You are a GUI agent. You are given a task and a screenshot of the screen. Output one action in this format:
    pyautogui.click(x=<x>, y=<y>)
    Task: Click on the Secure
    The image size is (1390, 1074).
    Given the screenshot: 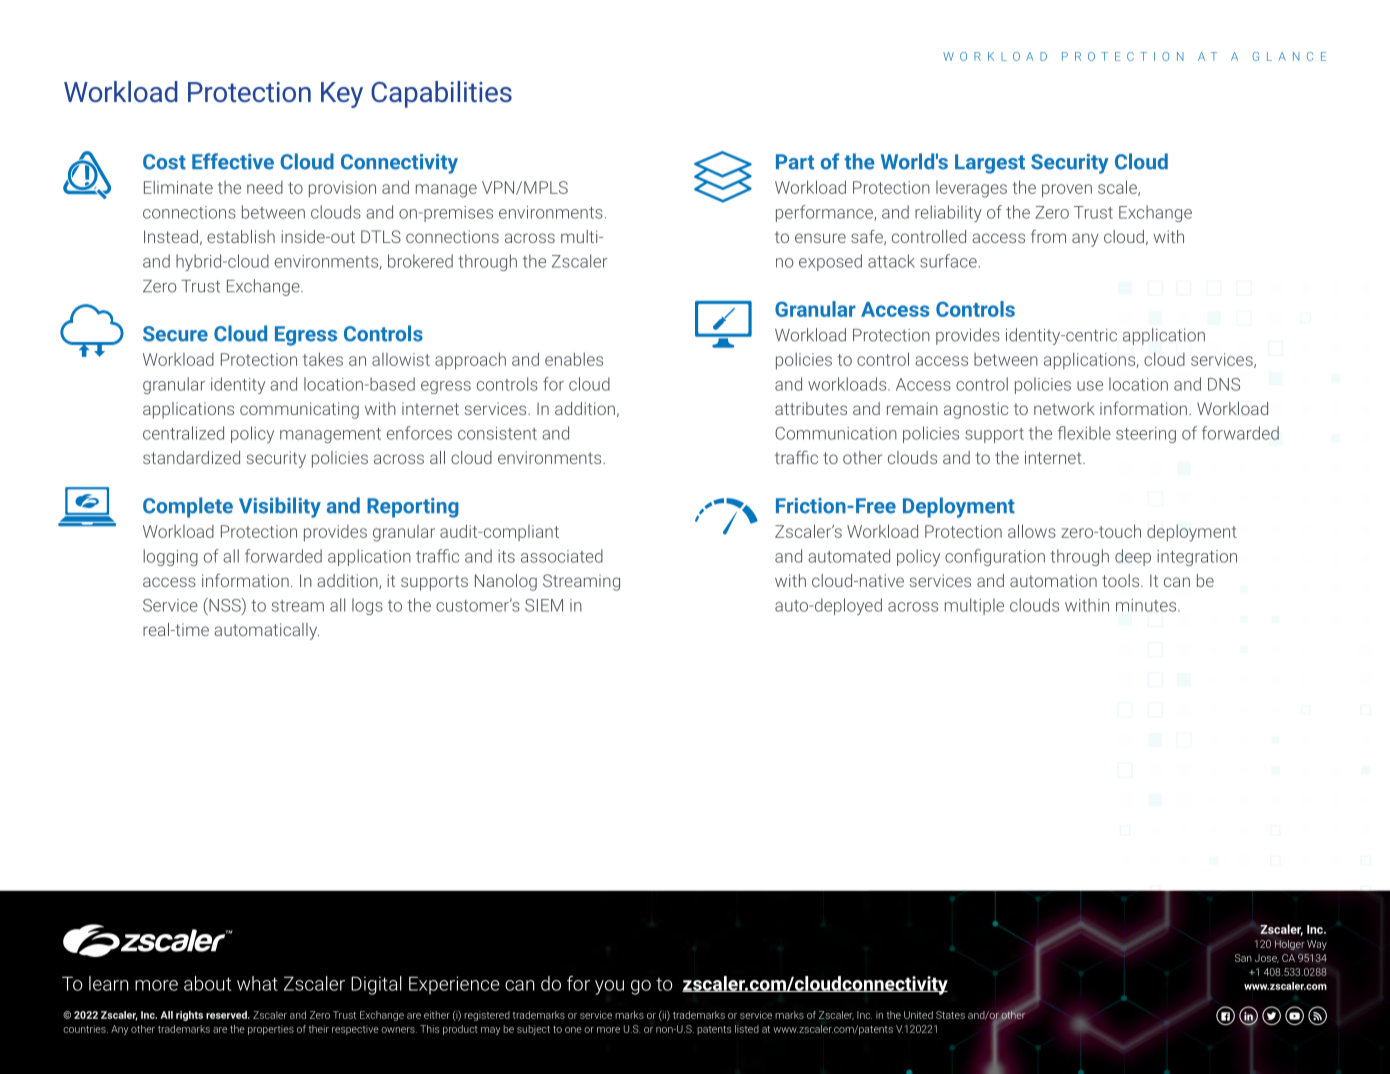 What is the action you would take?
    pyautogui.click(x=175, y=334)
